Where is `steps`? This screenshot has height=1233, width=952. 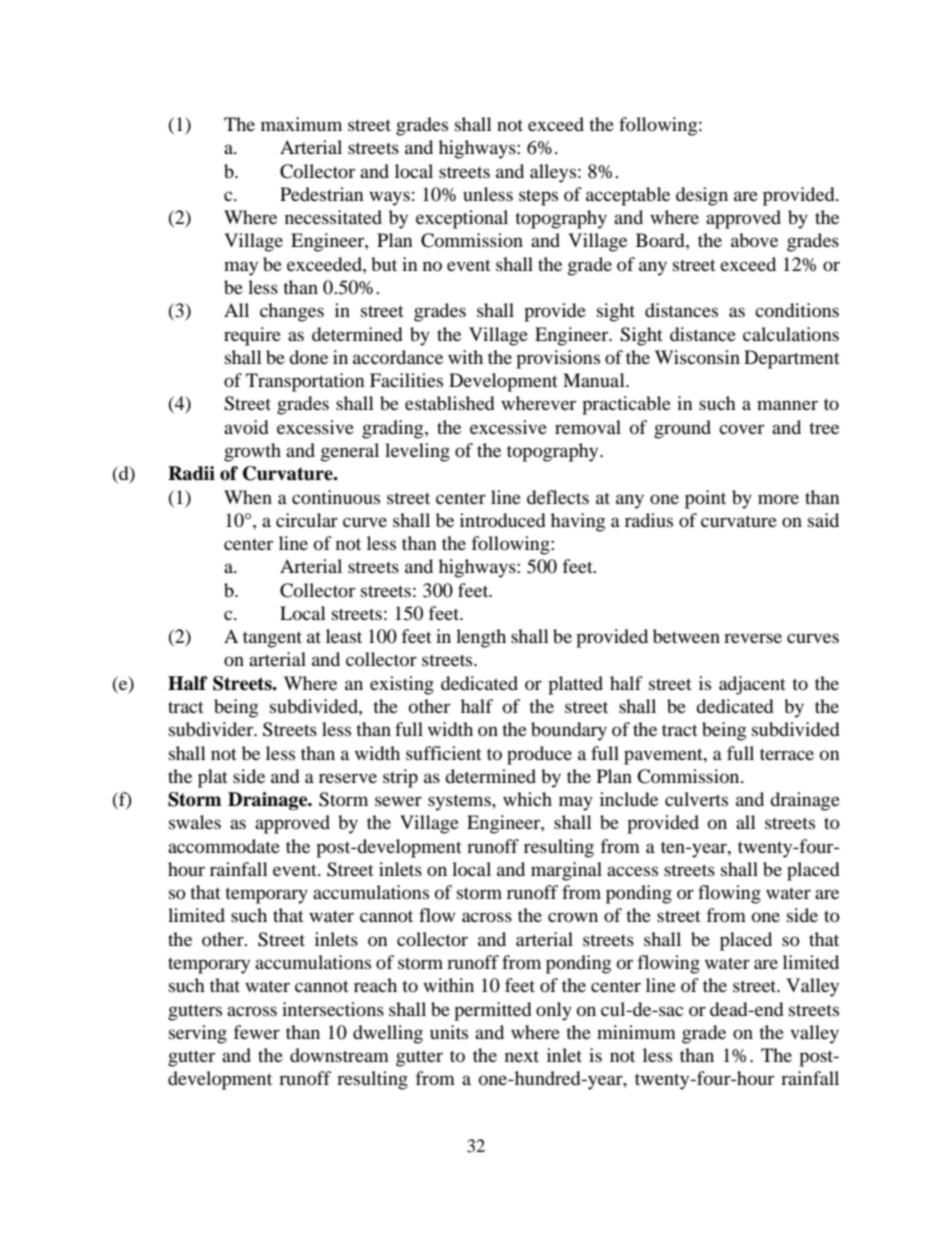 steps is located at coordinates (538, 198).
